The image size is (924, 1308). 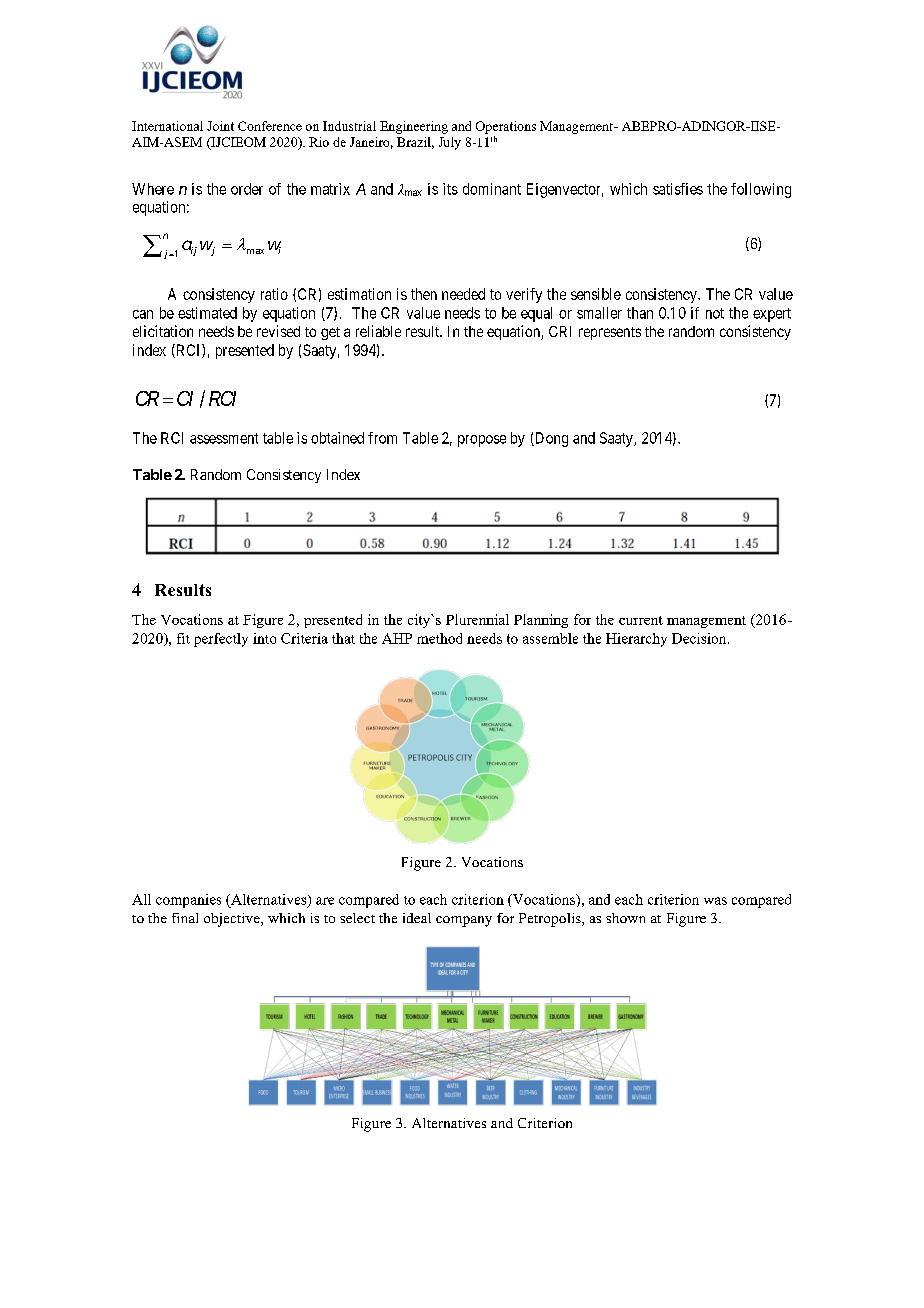 What do you see at coordinates (450, 143) in the screenshot?
I see `July` at bounding box center [450, 143].
